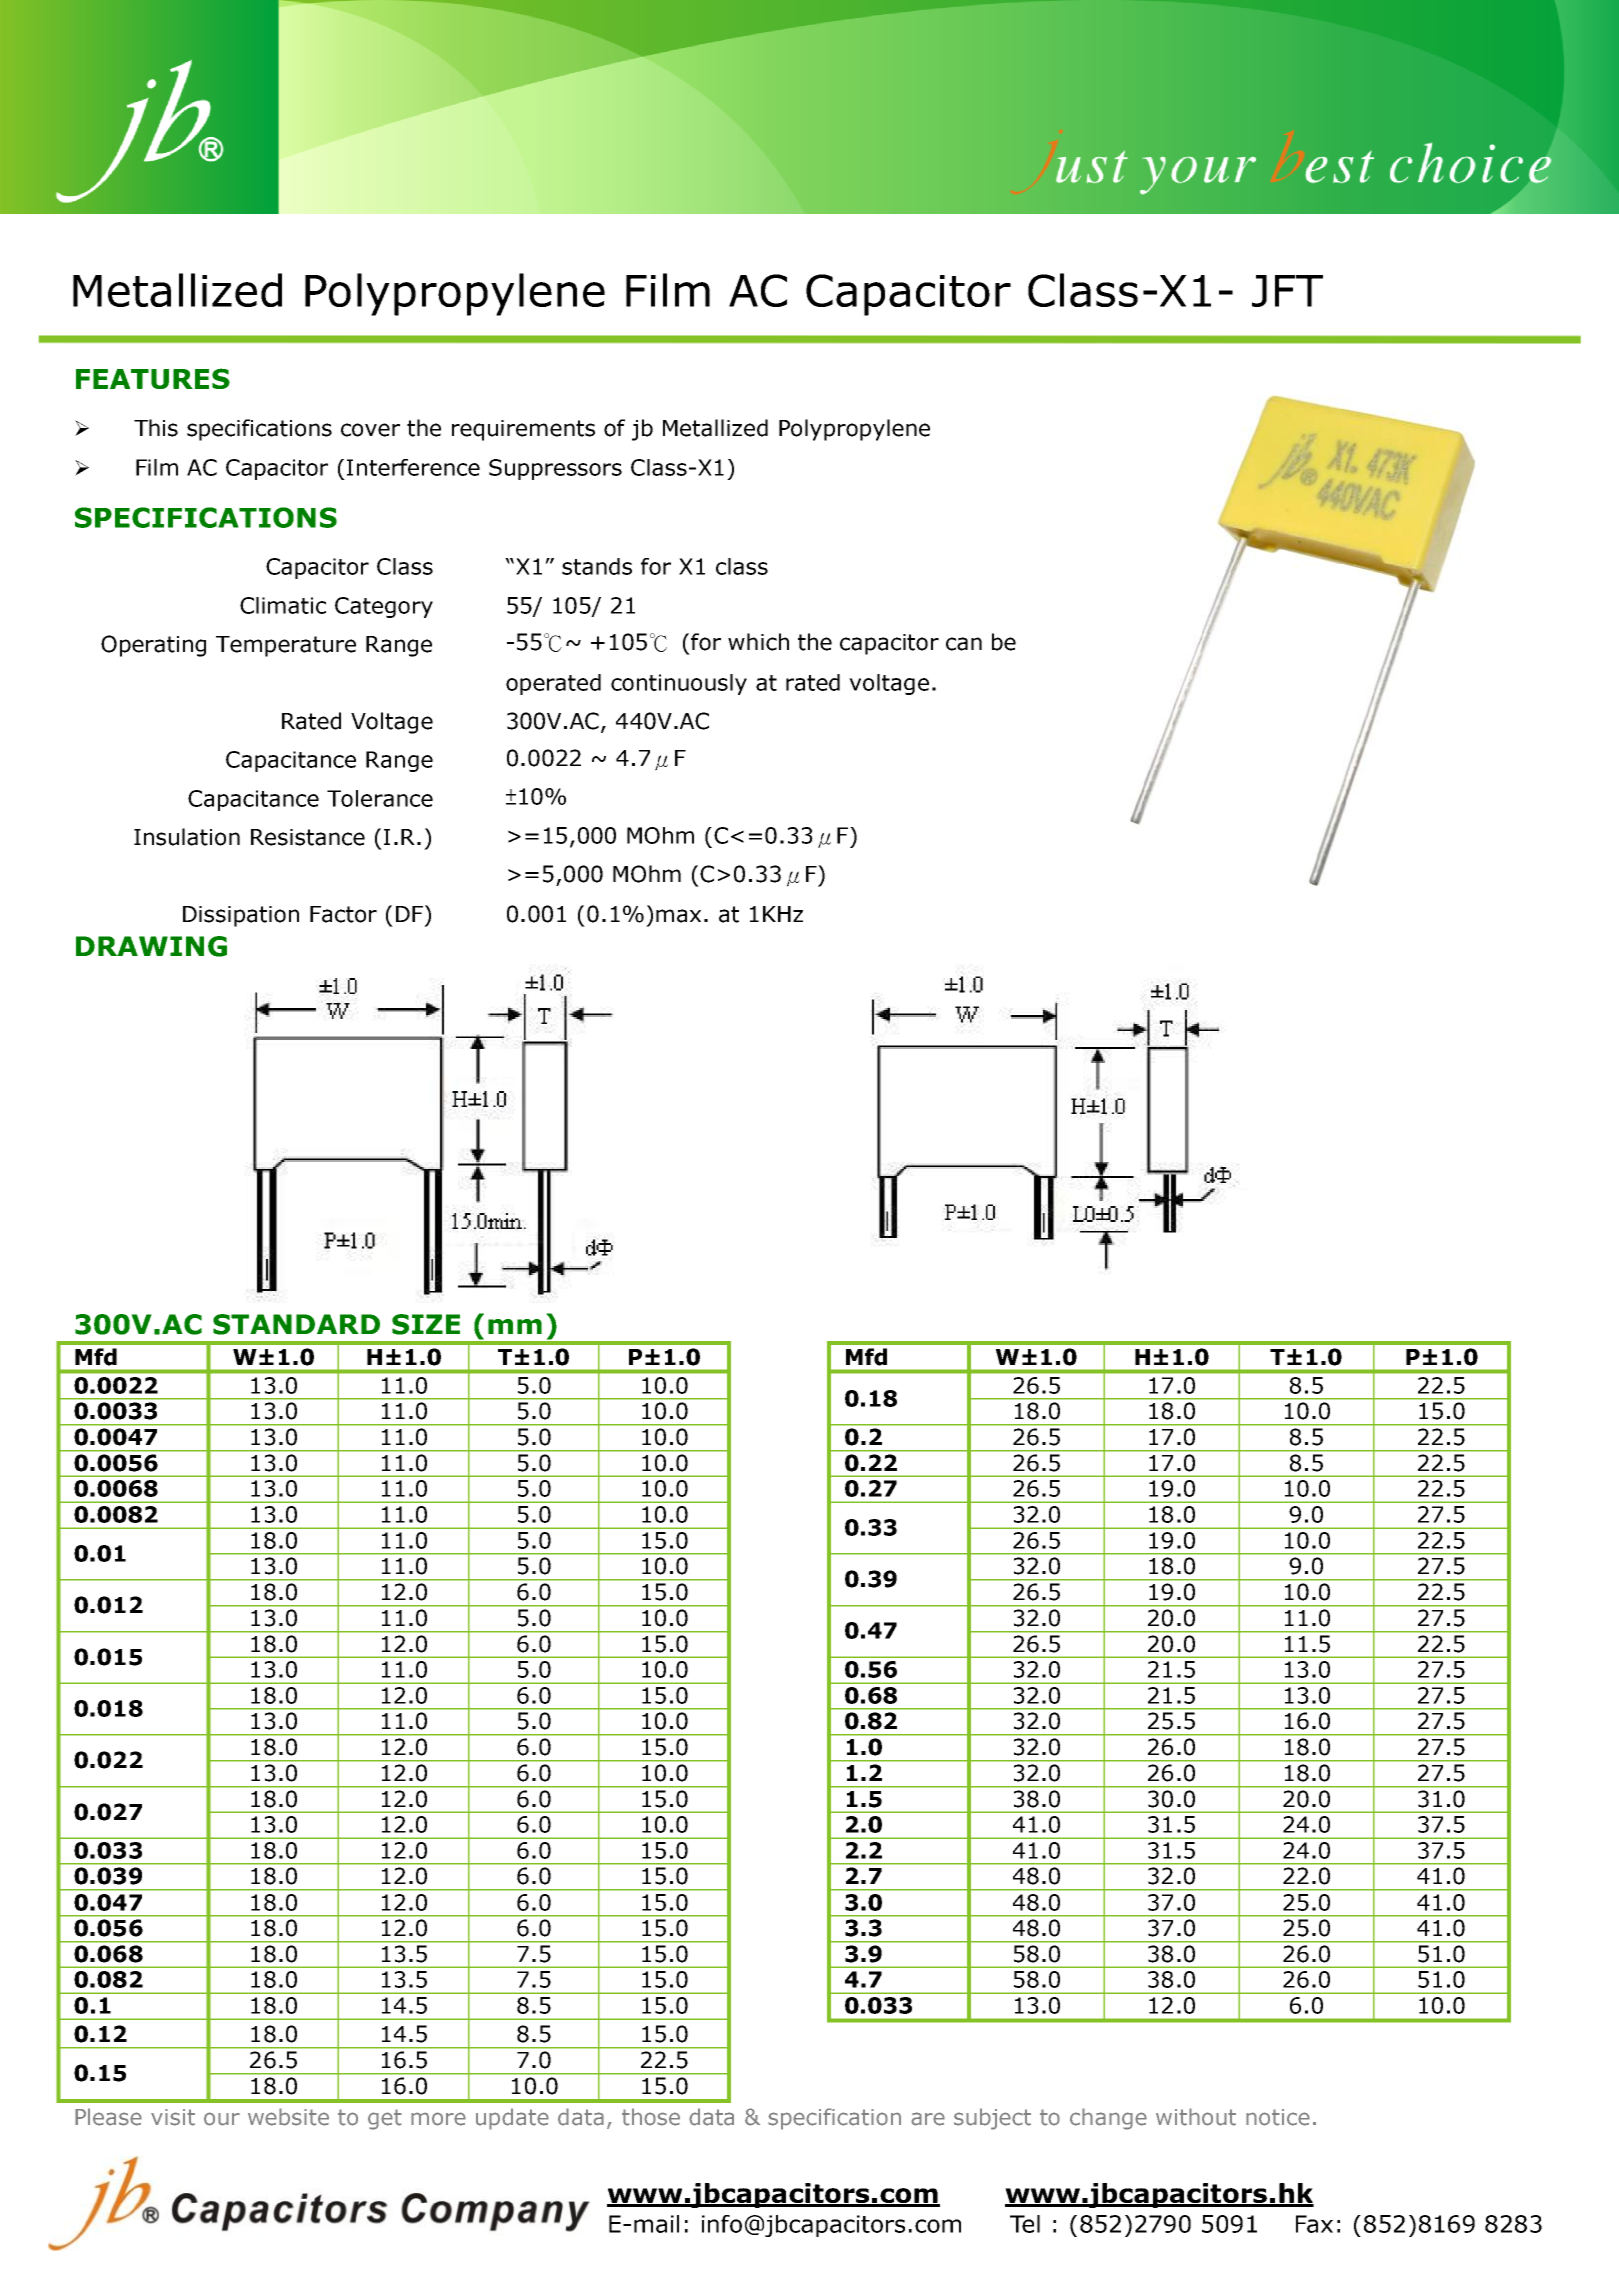 This page has width=1619, height=2290. I want to click on those, so click(651, 2117).
